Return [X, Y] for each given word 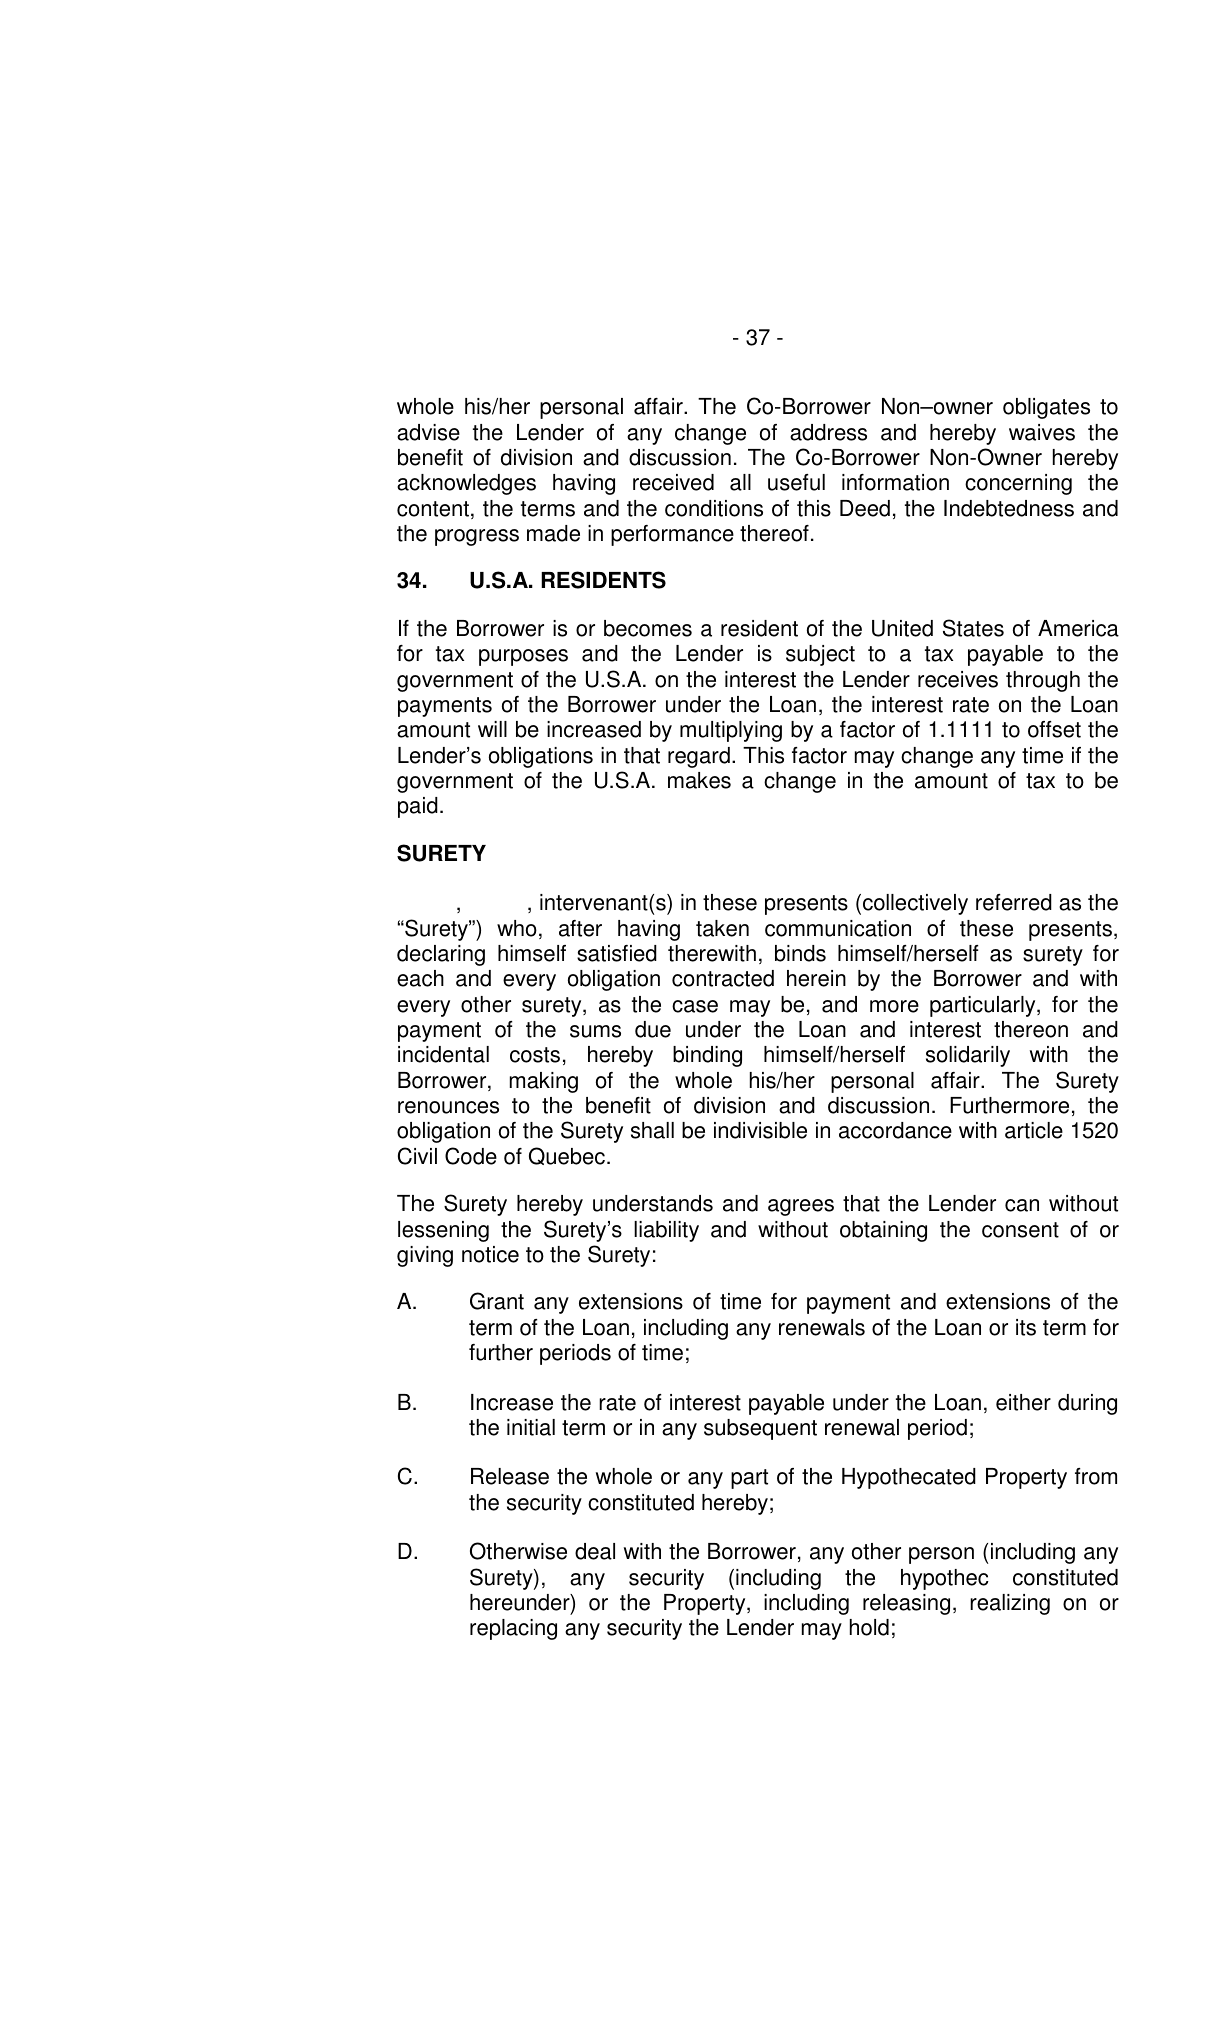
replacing [513, 1629]
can [1022, 1205]
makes [699, 780]
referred [1014, 902]
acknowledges [466, 484]
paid [418, 807]
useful [796, 482]
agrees [801, 1207]
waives [1042, 432]
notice [490, 1254]
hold [869, 1627]
